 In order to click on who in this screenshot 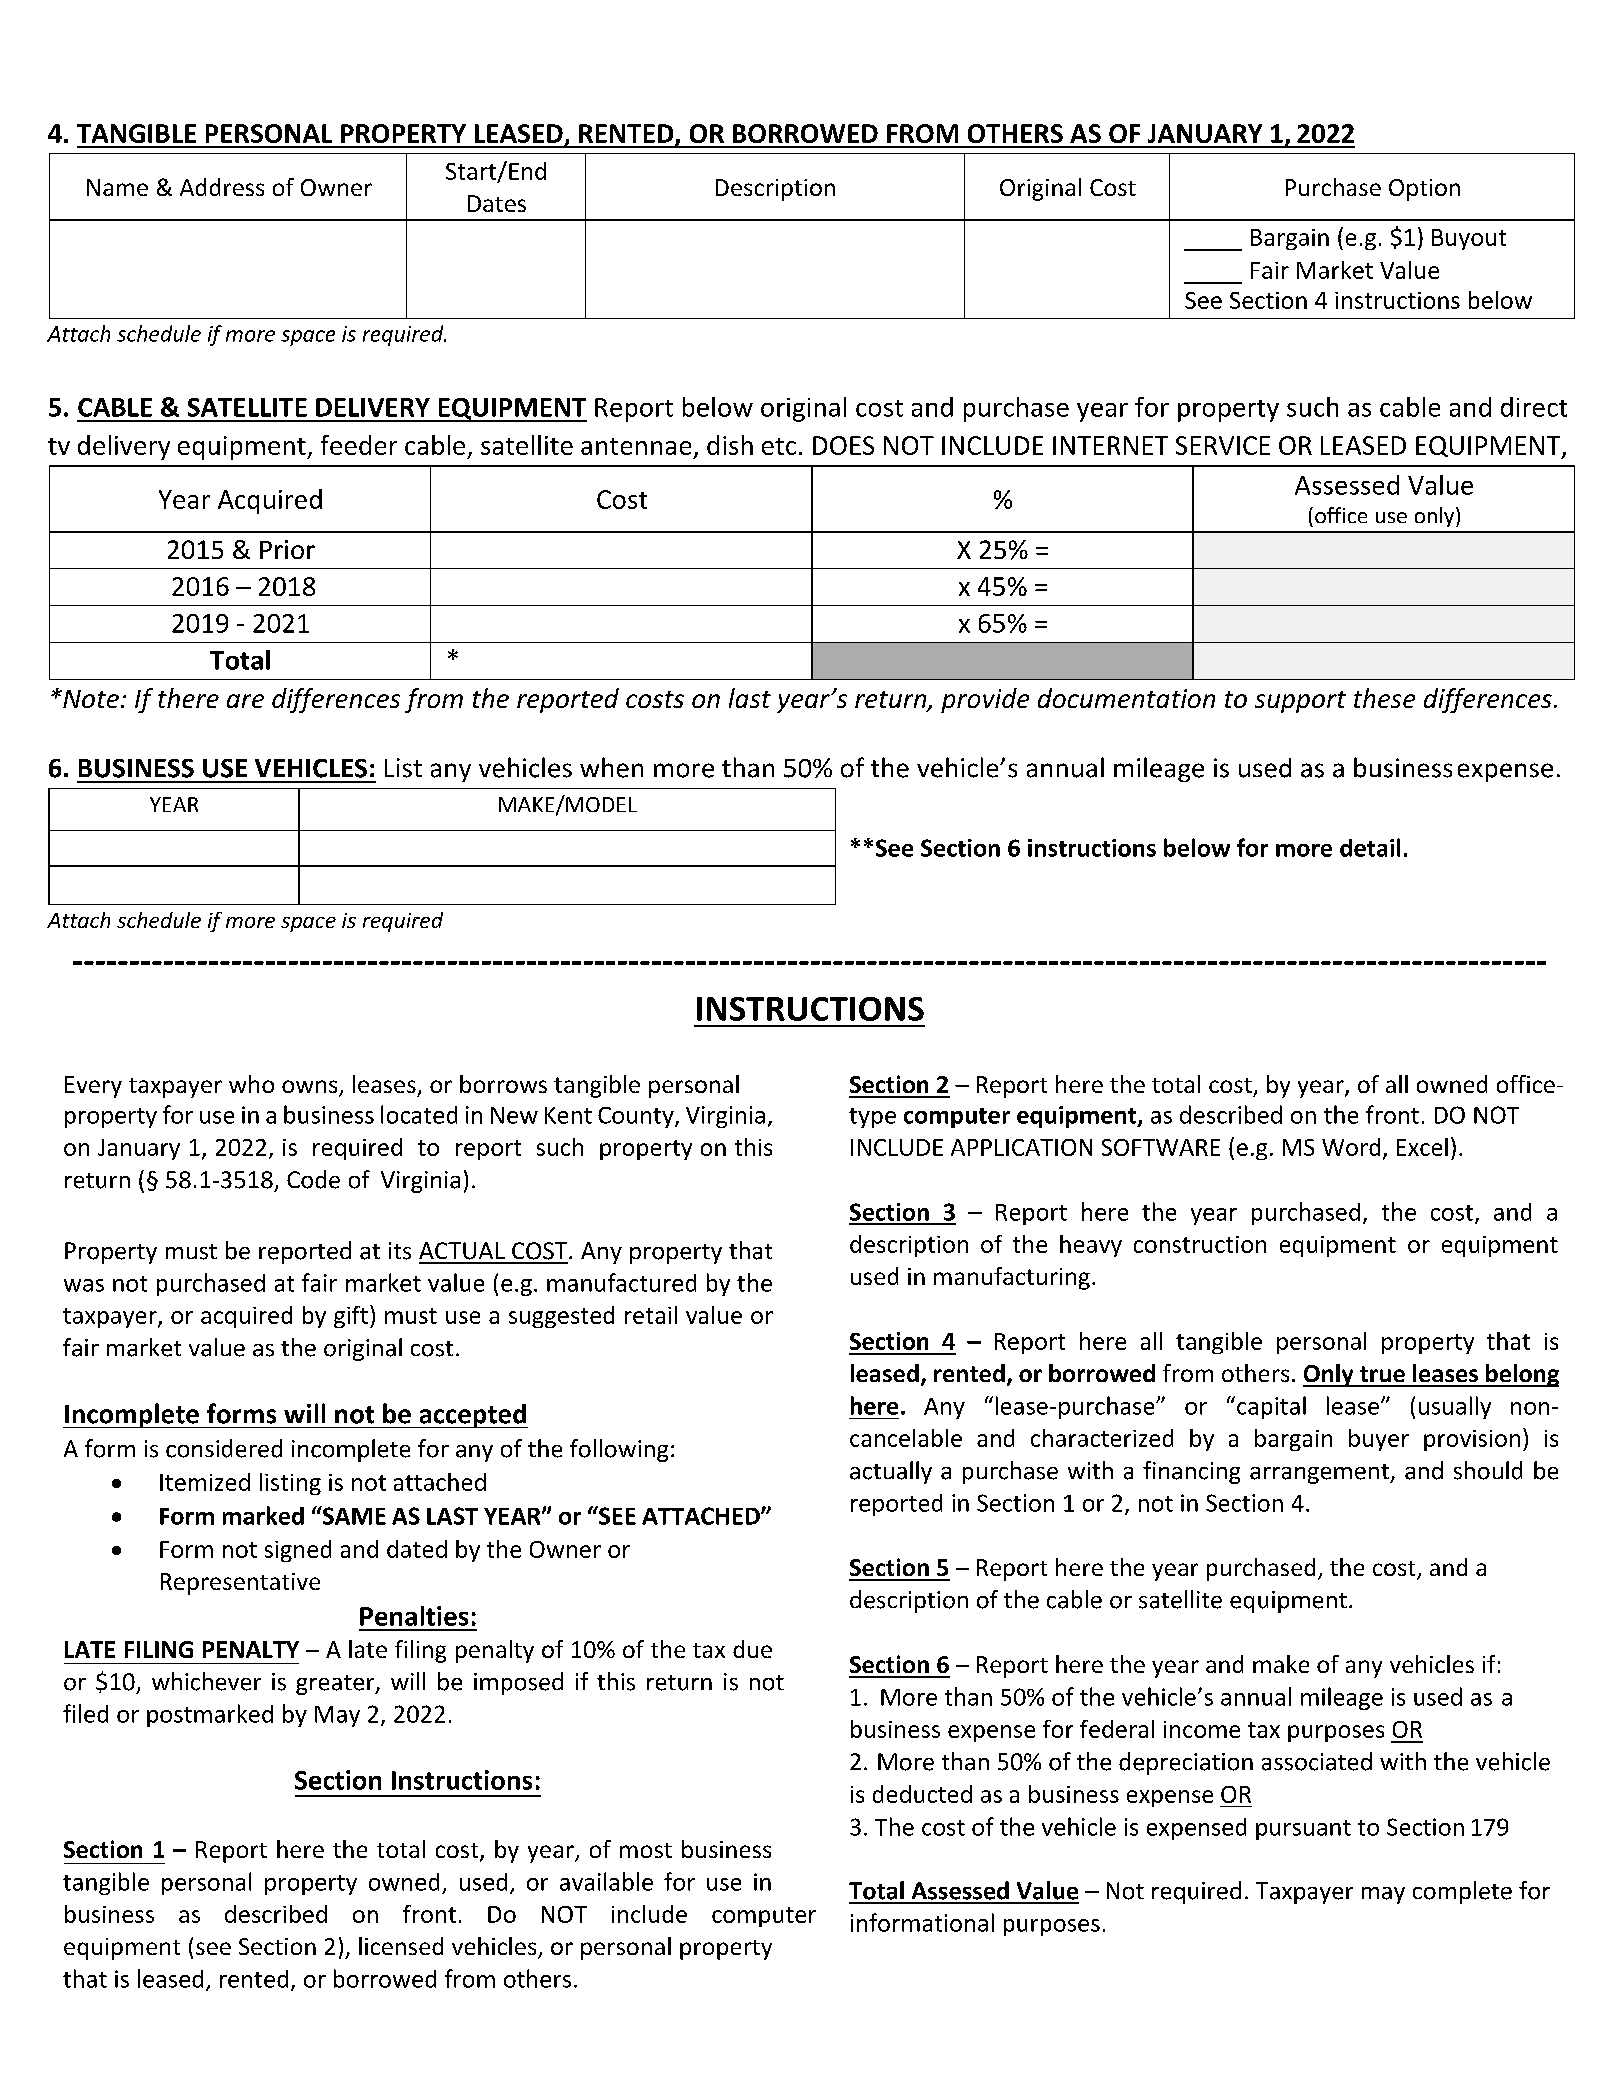, I will do `click(251, 1084)`.
